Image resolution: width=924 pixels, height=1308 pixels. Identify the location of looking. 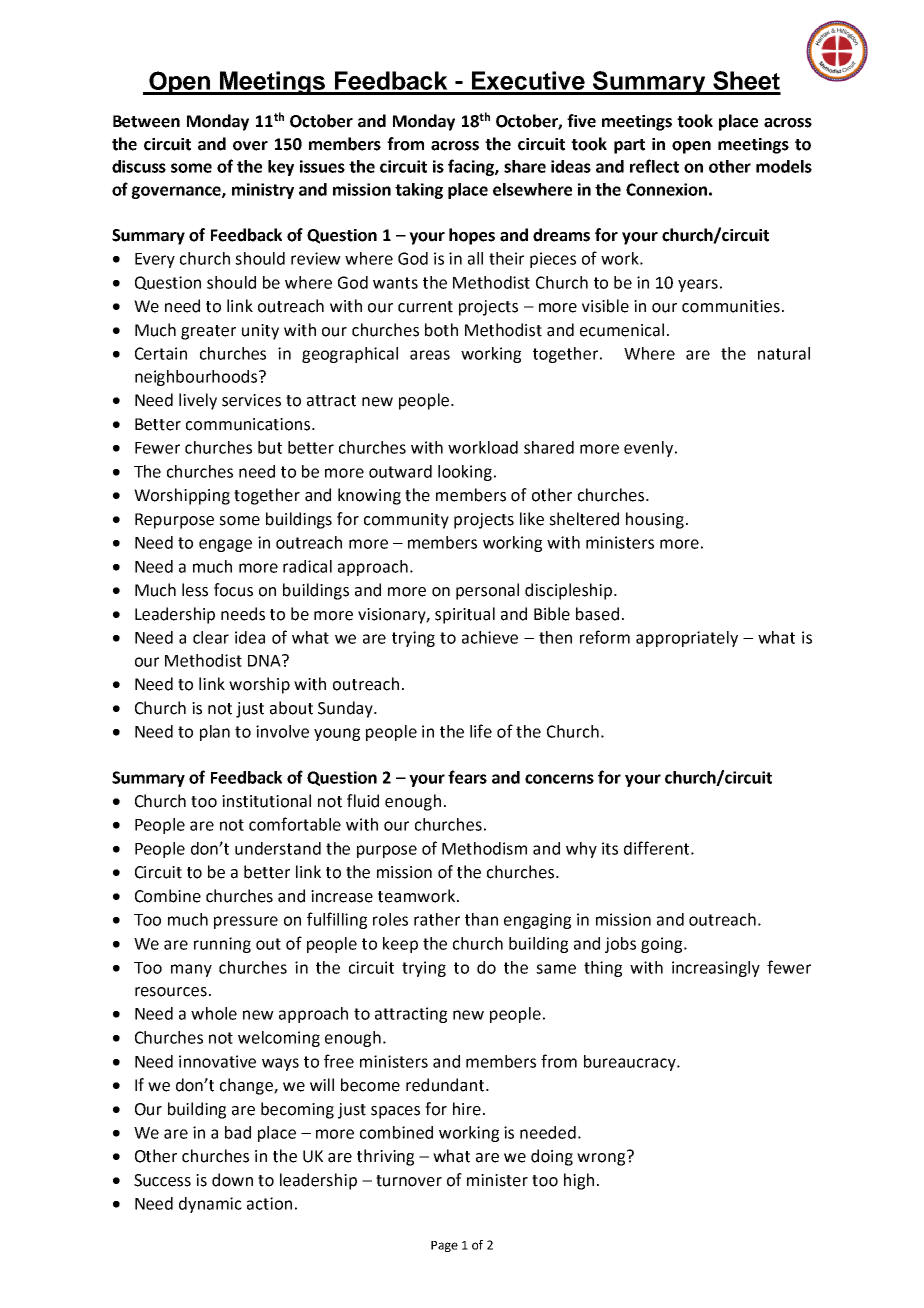
(465, 473).
